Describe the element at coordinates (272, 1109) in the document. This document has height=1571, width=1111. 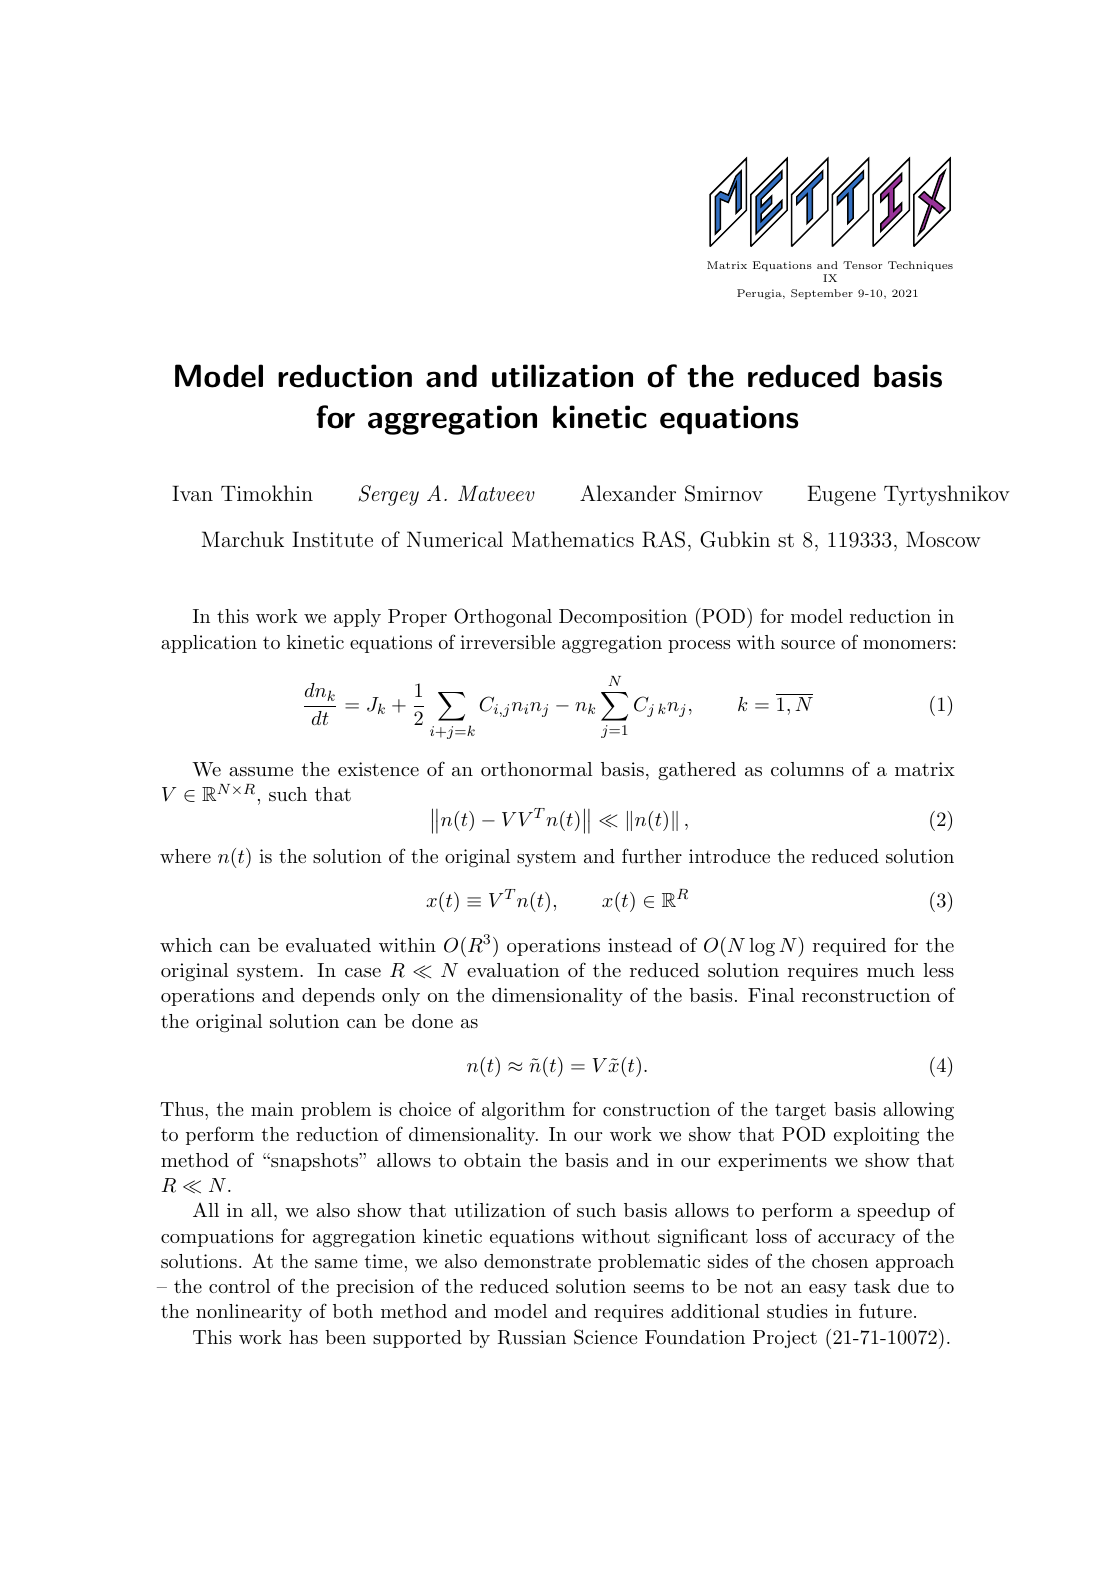
I see `main` at that location.
